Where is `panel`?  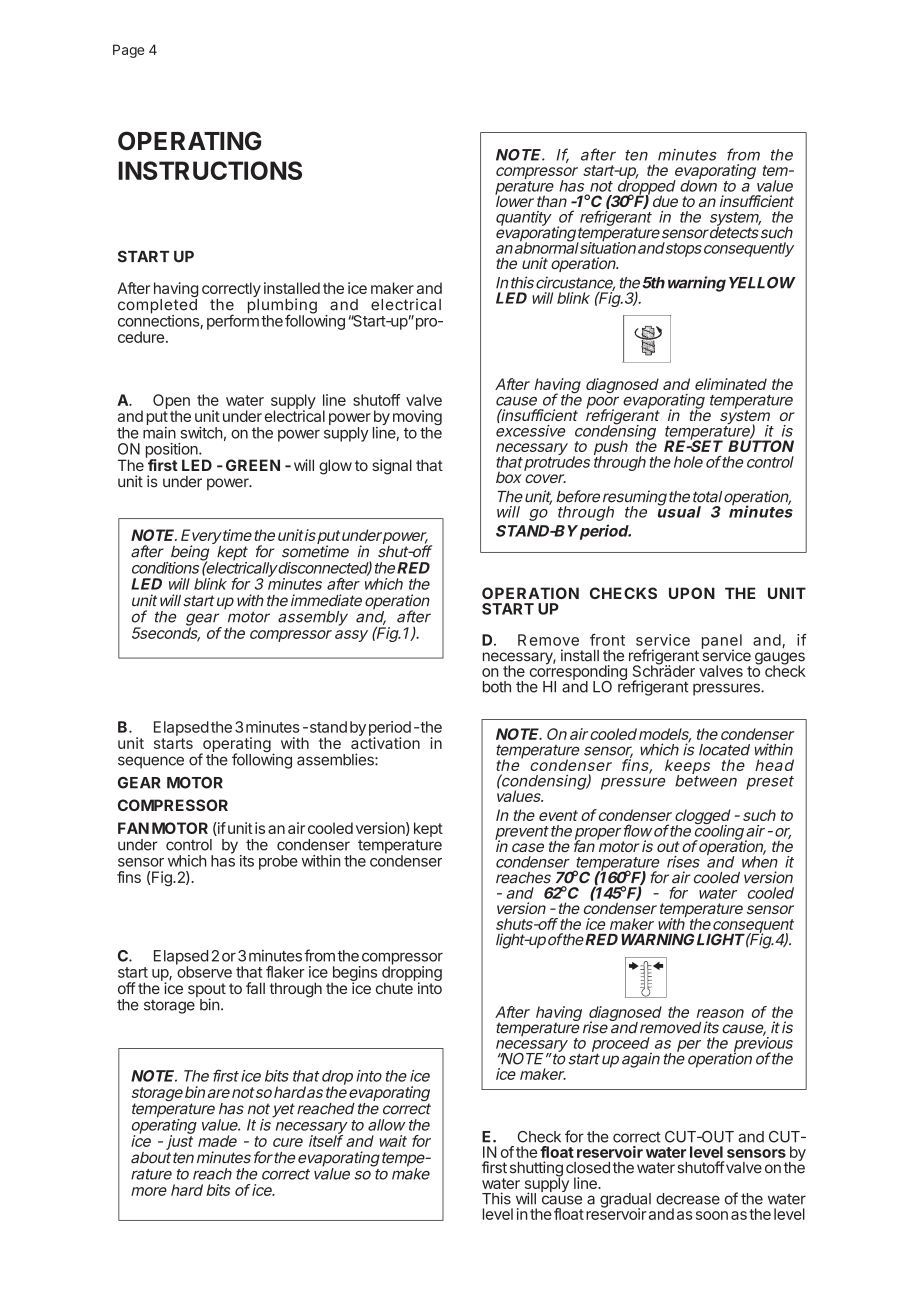
panel is located at coordinates (722, 642).
